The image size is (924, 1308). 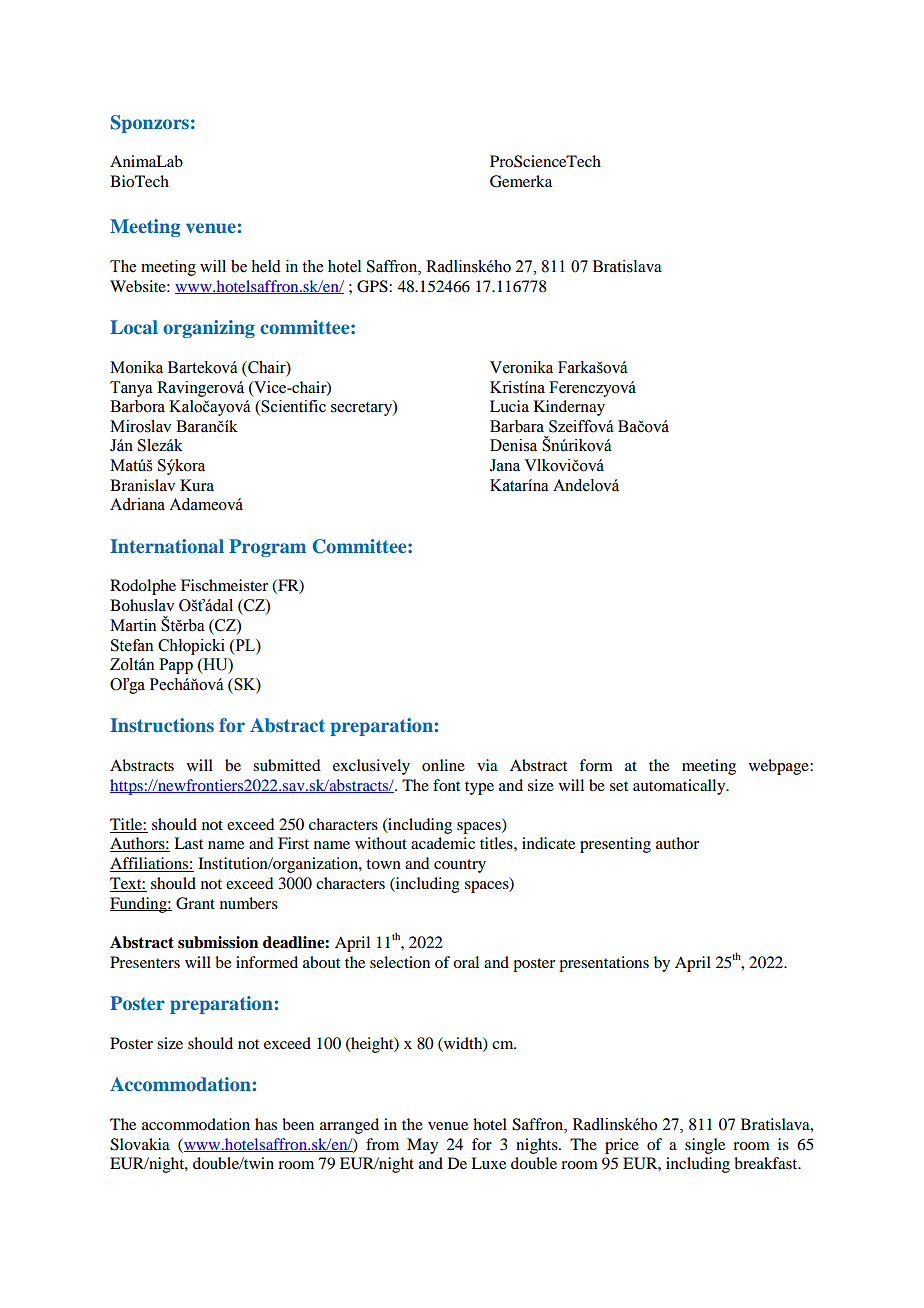 What do you see at coordinates (218, 942) in the screenshot?
I see `submission` at bounding box center [218, 942].
